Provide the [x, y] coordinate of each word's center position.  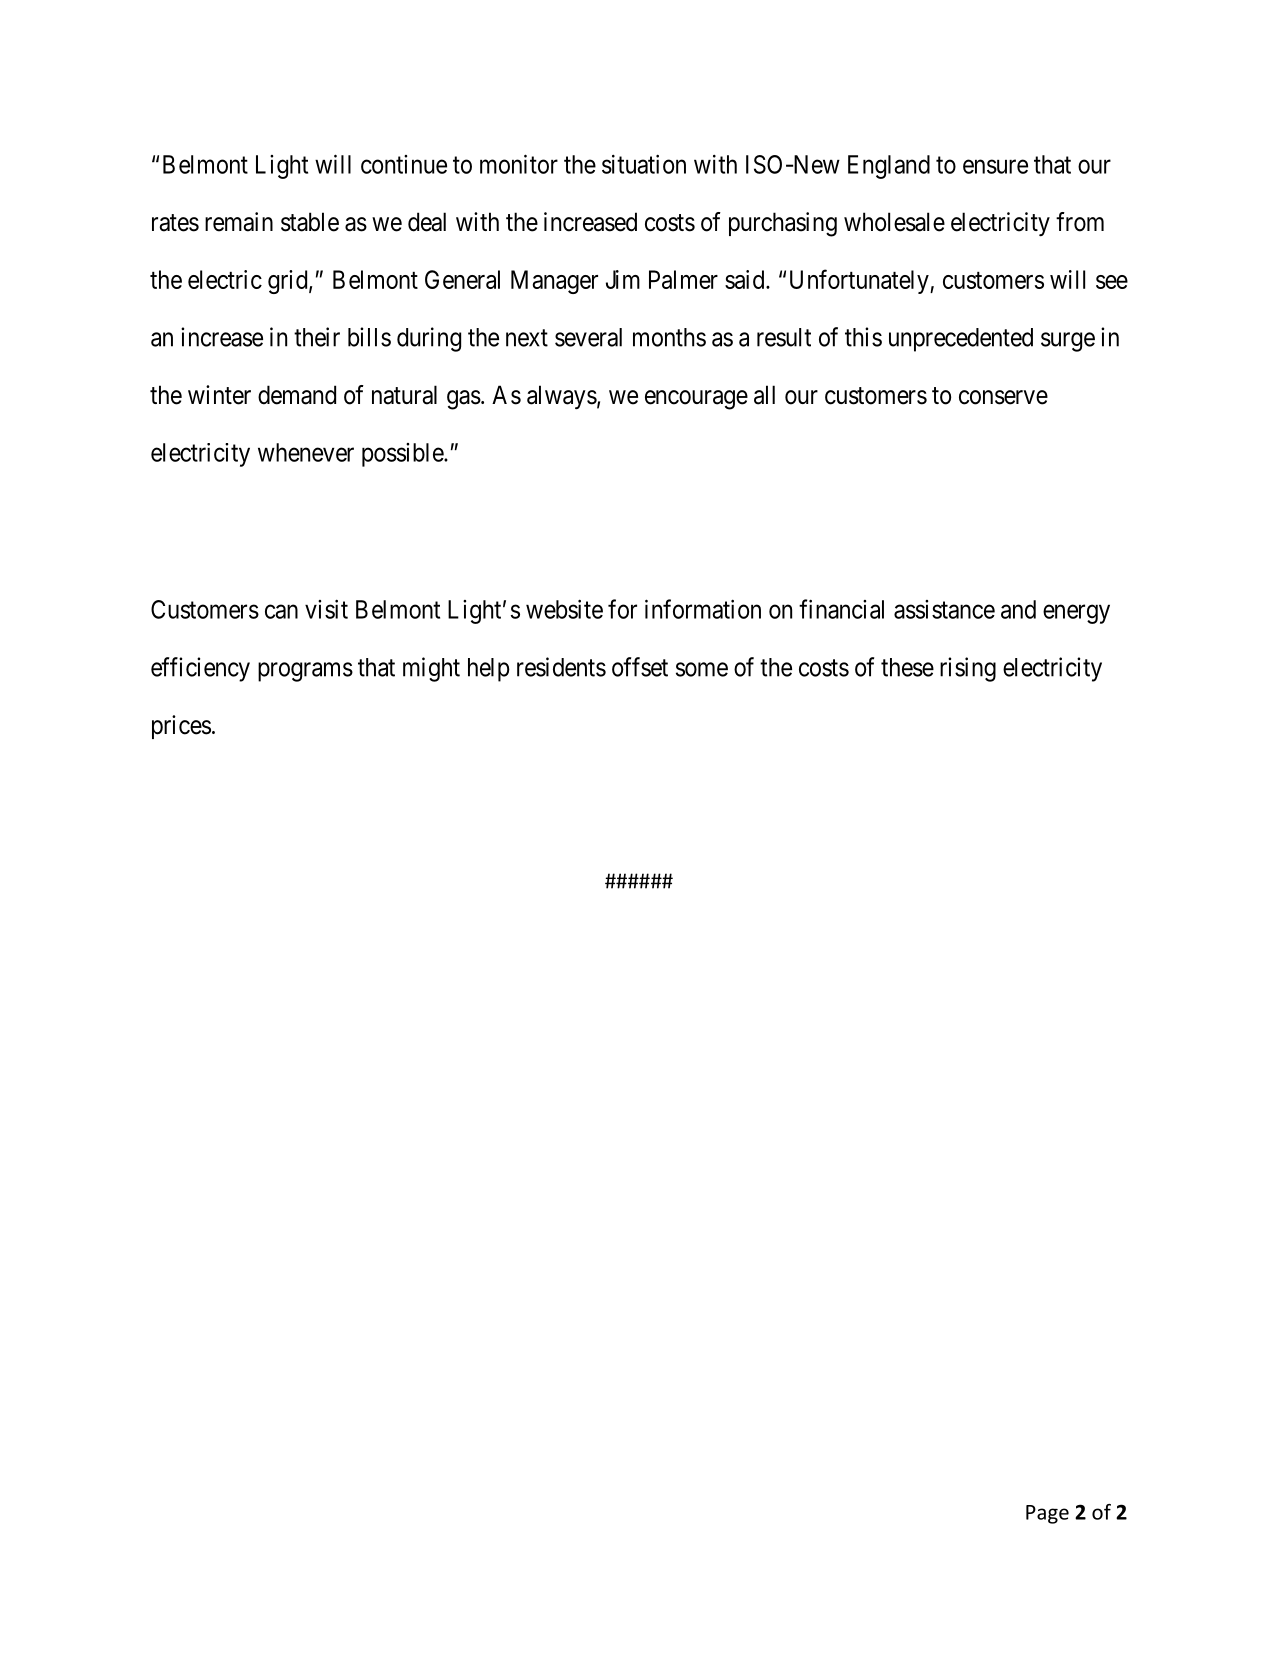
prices [181, 727]
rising [968, 669]
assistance [944, 609]
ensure [995, 166]
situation [644, 164]
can [281, 612]
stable [310, 222]
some [702, 669]
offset [640, 667]
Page [1047, 1514]
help [489, 670]
